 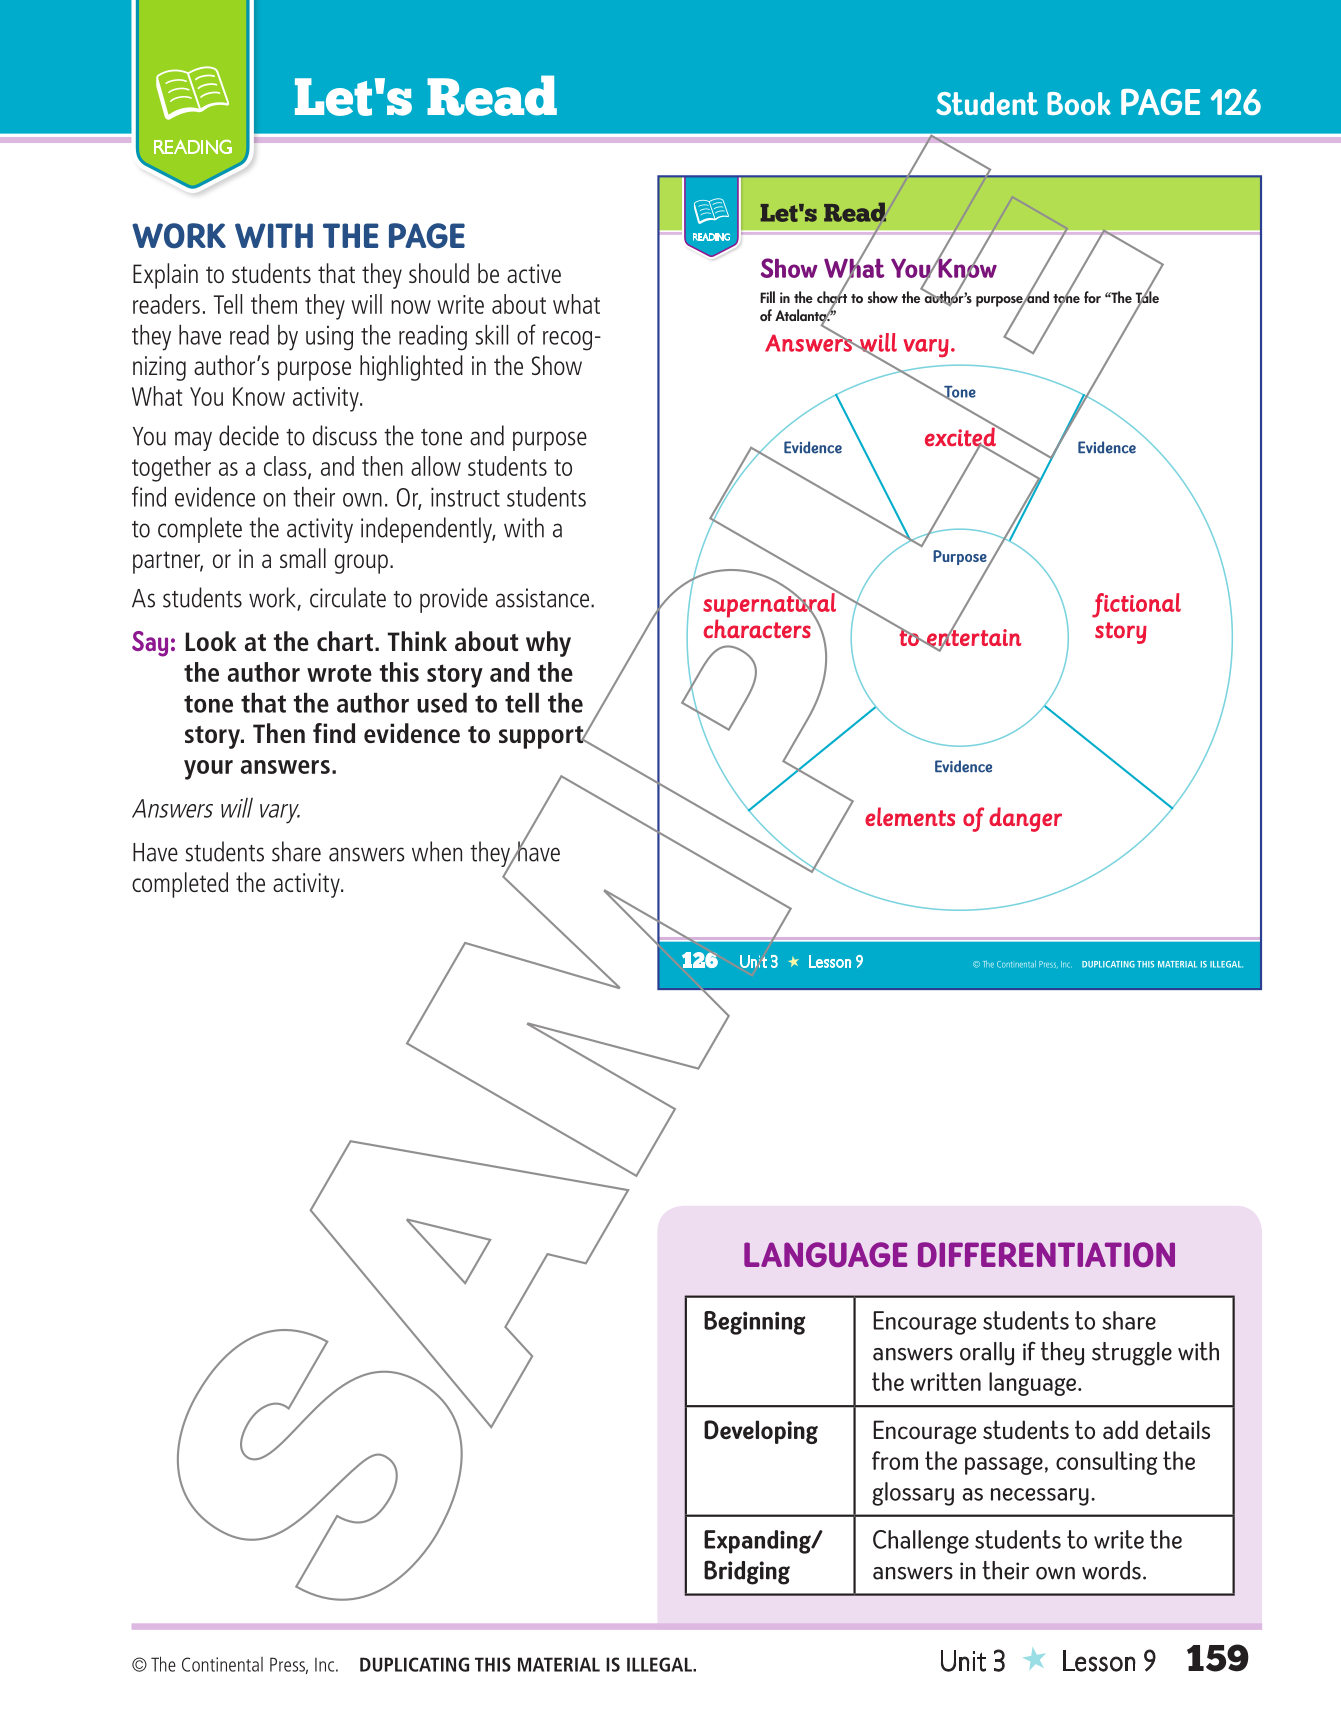 I want to click on when, so click(x=437, y=851).
